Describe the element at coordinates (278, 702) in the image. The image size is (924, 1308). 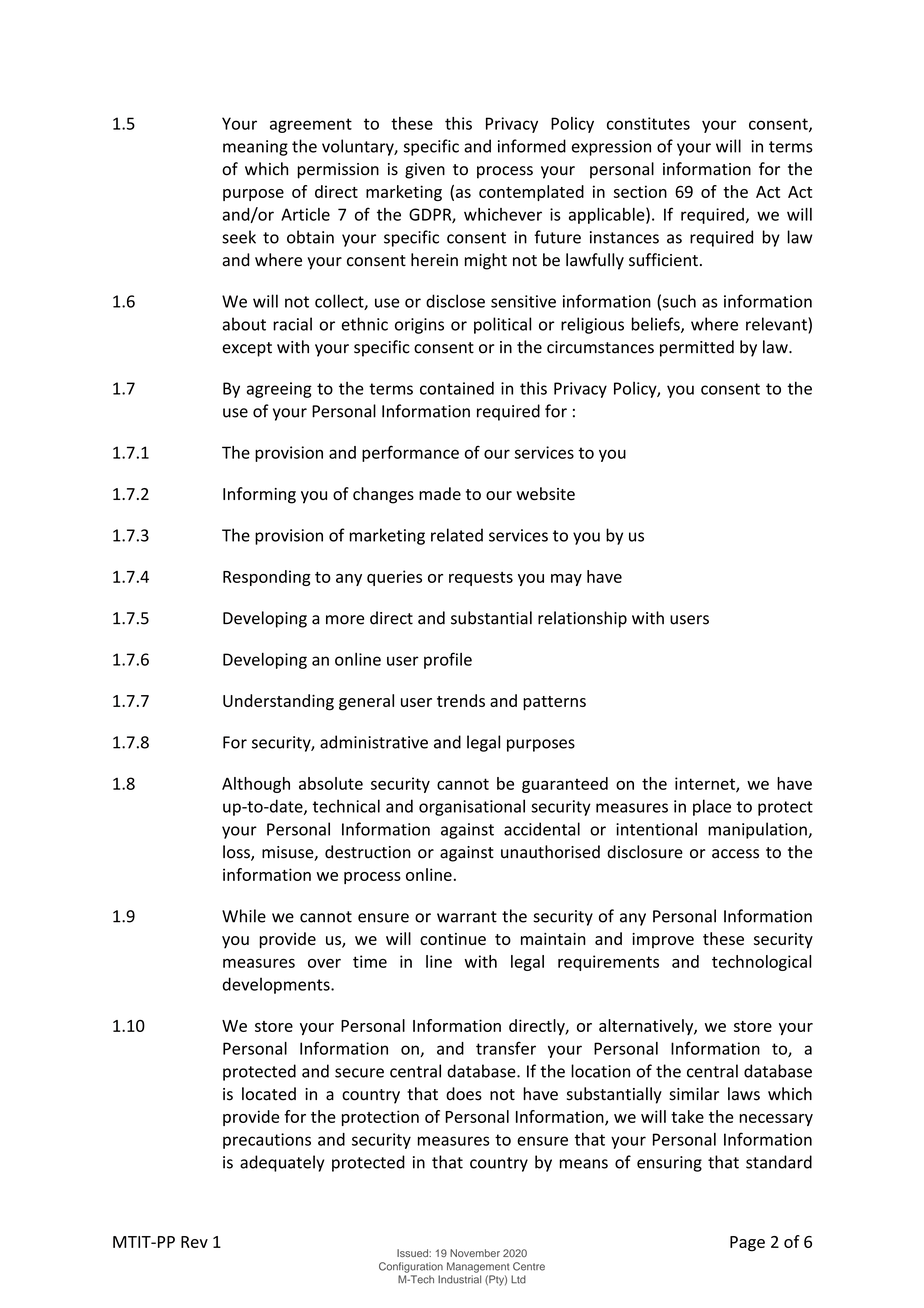
I see `Understanding` at that location.
